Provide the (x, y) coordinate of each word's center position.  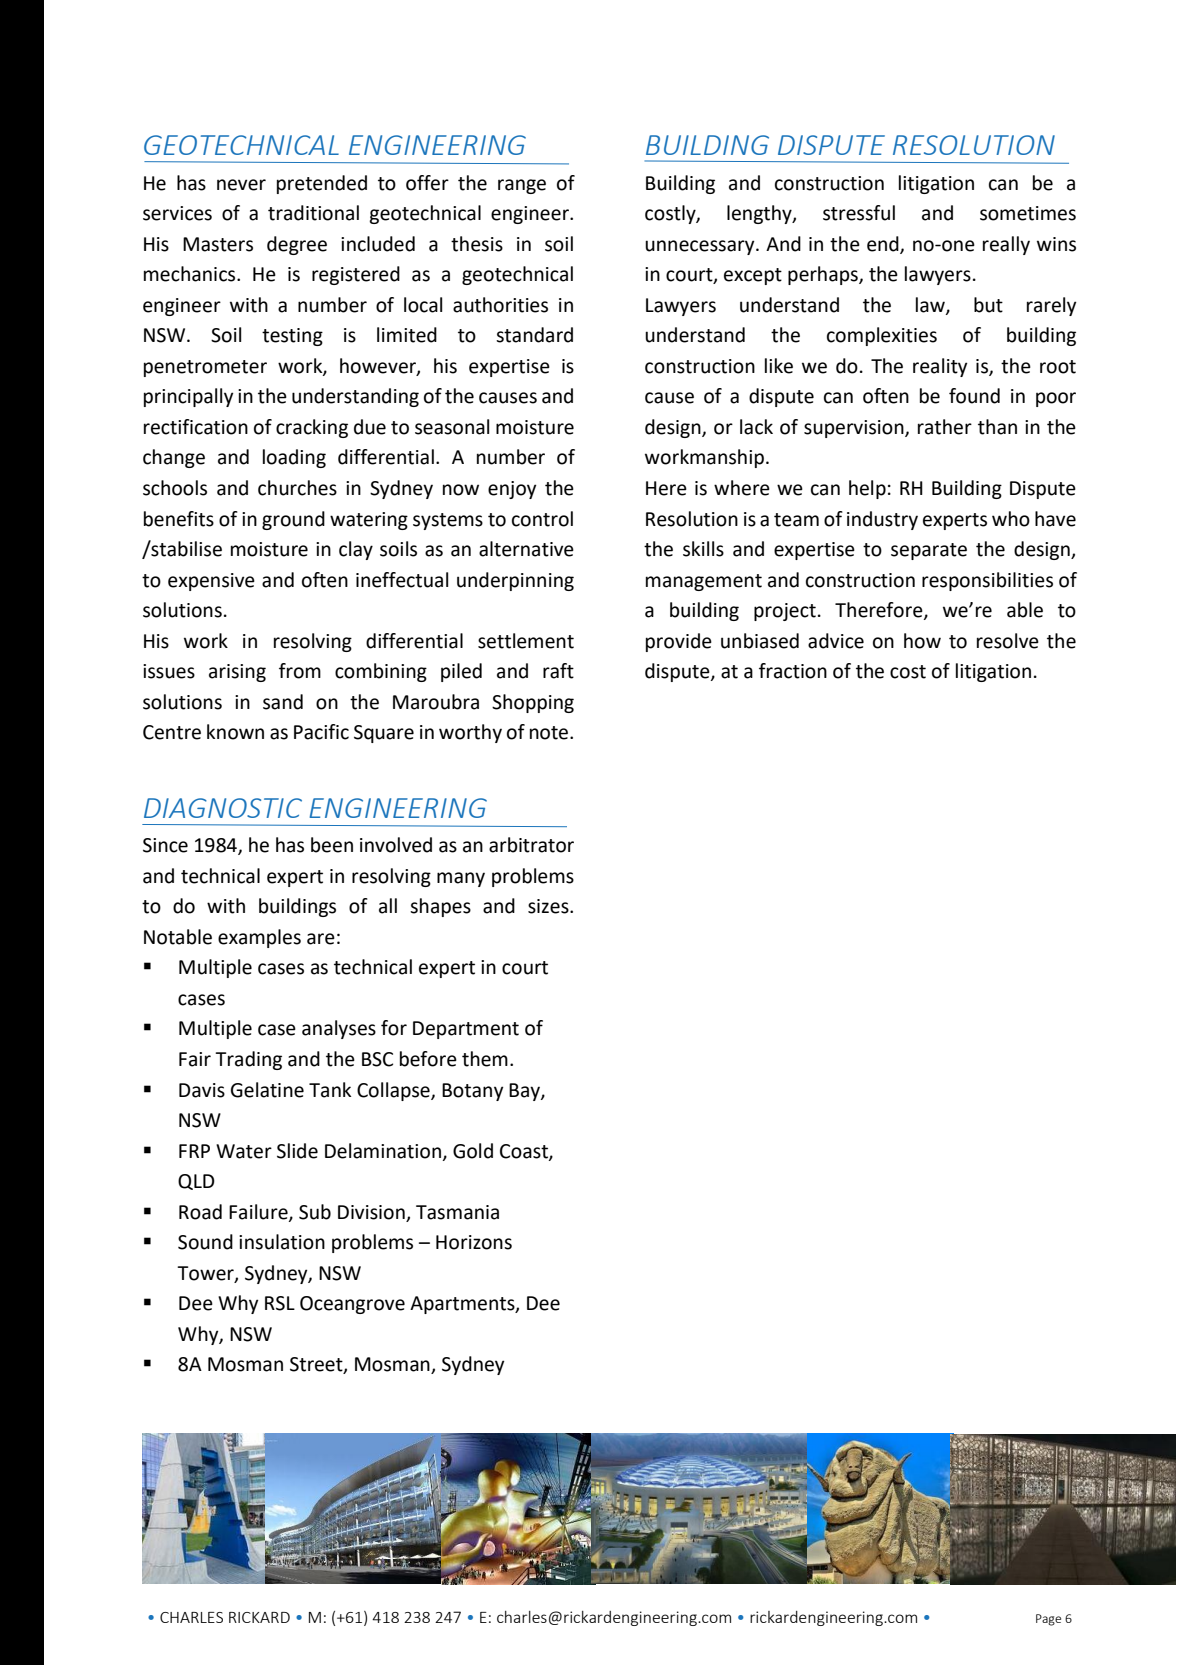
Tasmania (457, 1212)
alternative (526, 549)
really (1006, 245)
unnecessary (701, 247)
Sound (205, 1242)
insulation (282, 1242)
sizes (549, 906)
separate (929, 551)
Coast (525, 1152)
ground (293, 520)
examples (259, 938)
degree (297, 245)
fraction (793, 671)
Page (1048, 1620)
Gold (473, 1151)
